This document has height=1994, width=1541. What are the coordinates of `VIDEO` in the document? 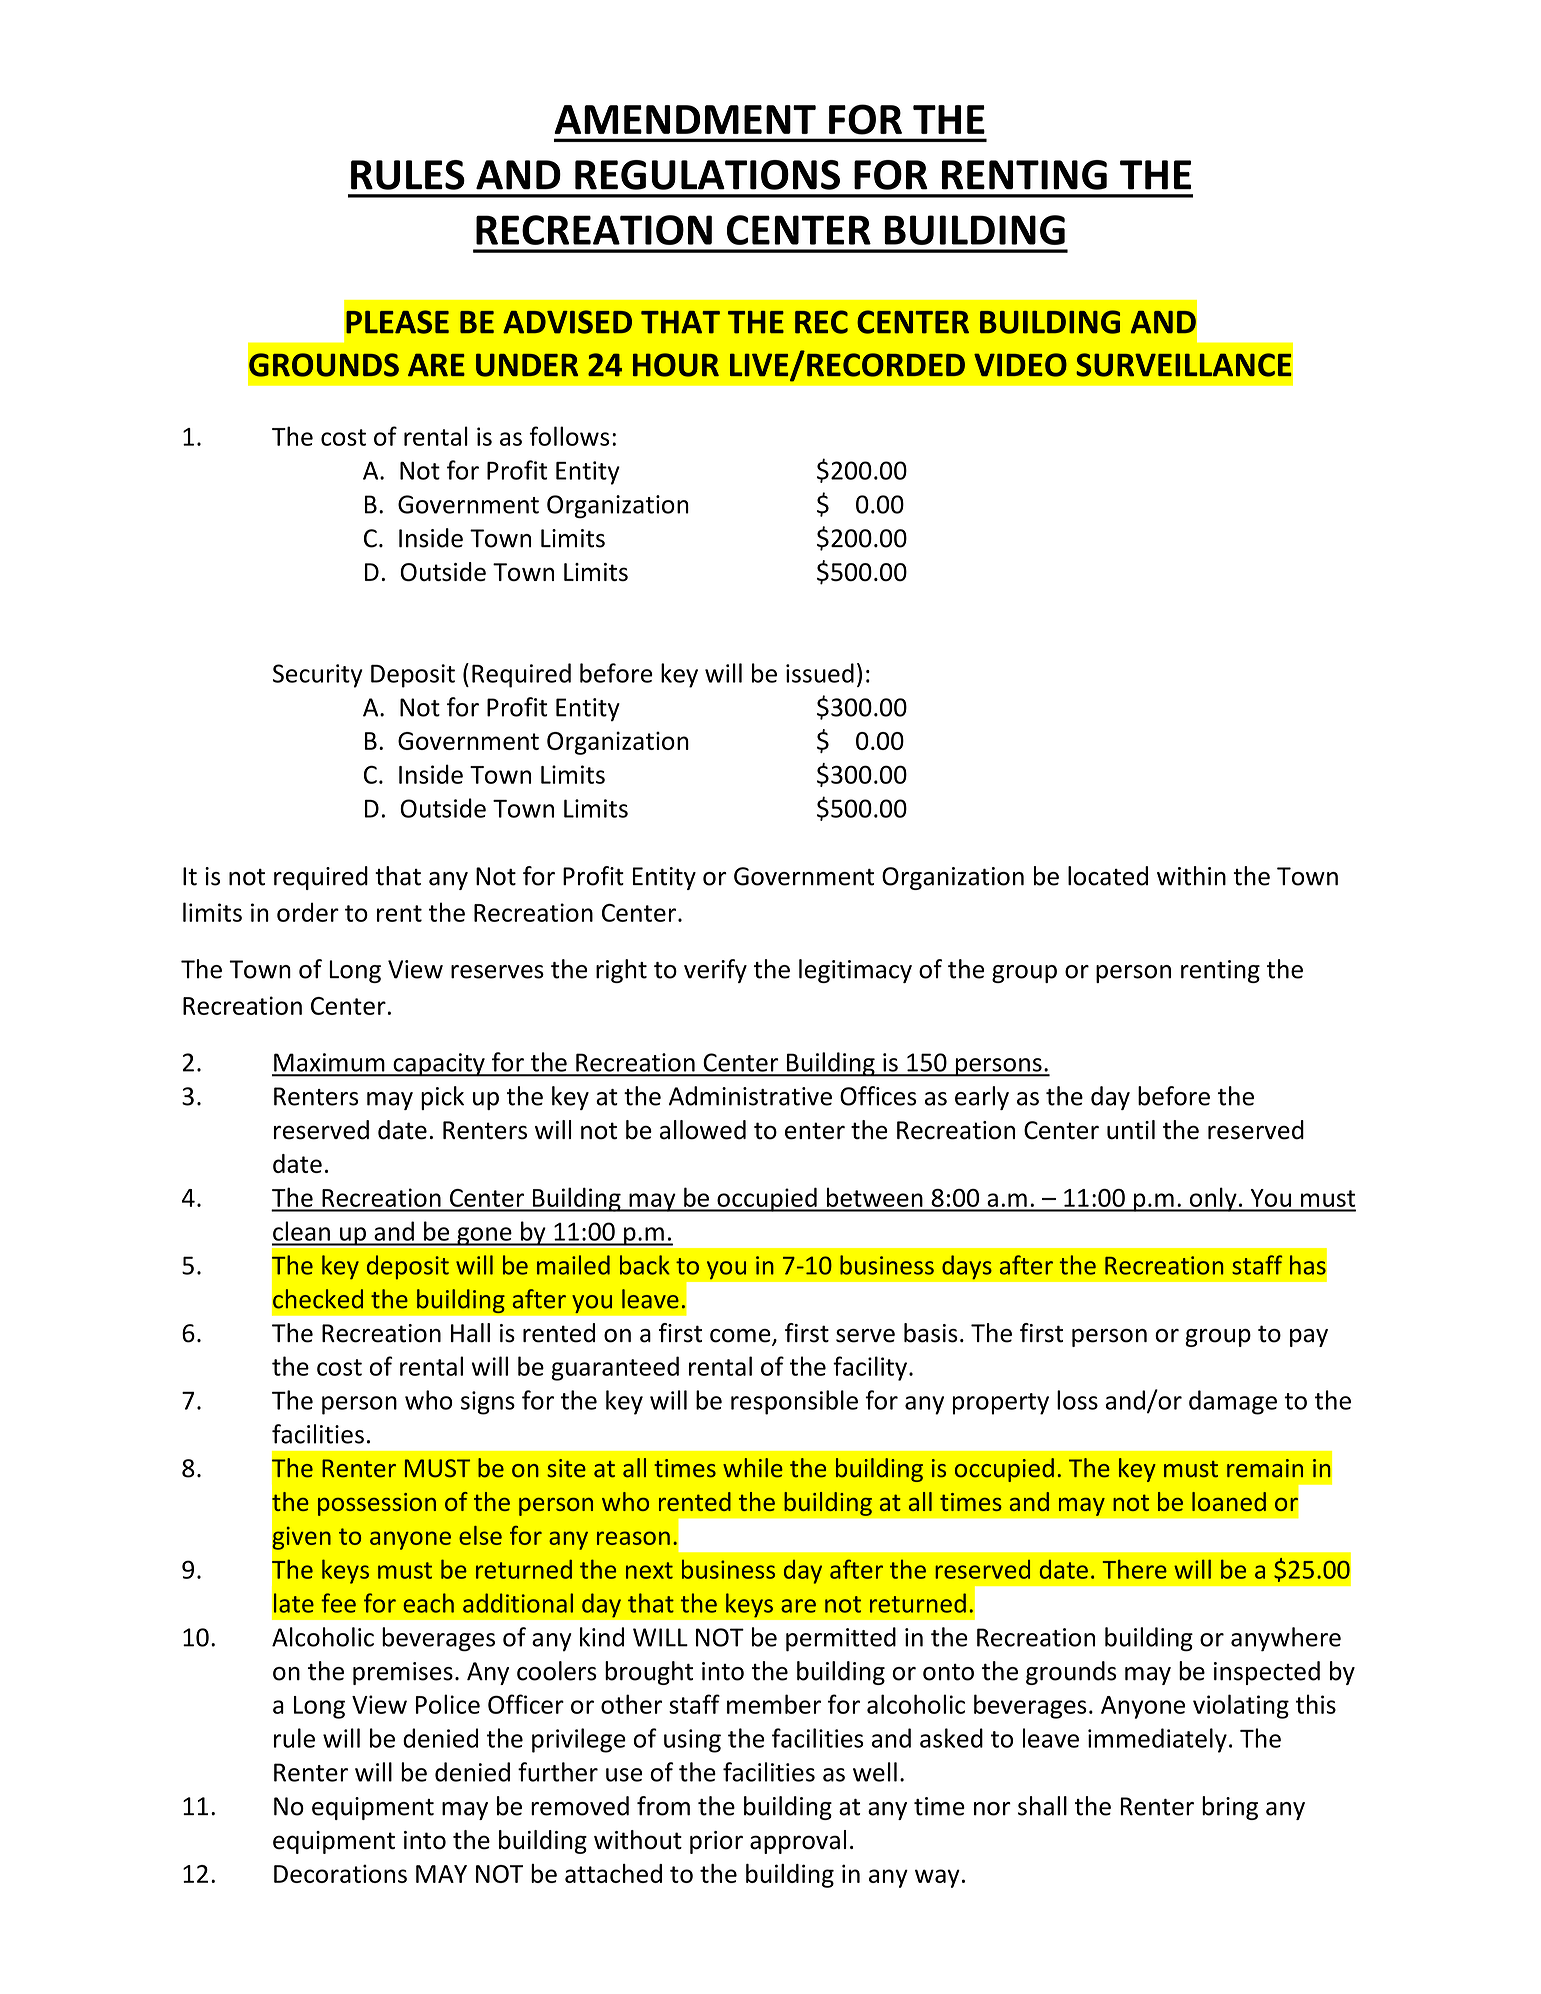 It's located at (1020, 365).
